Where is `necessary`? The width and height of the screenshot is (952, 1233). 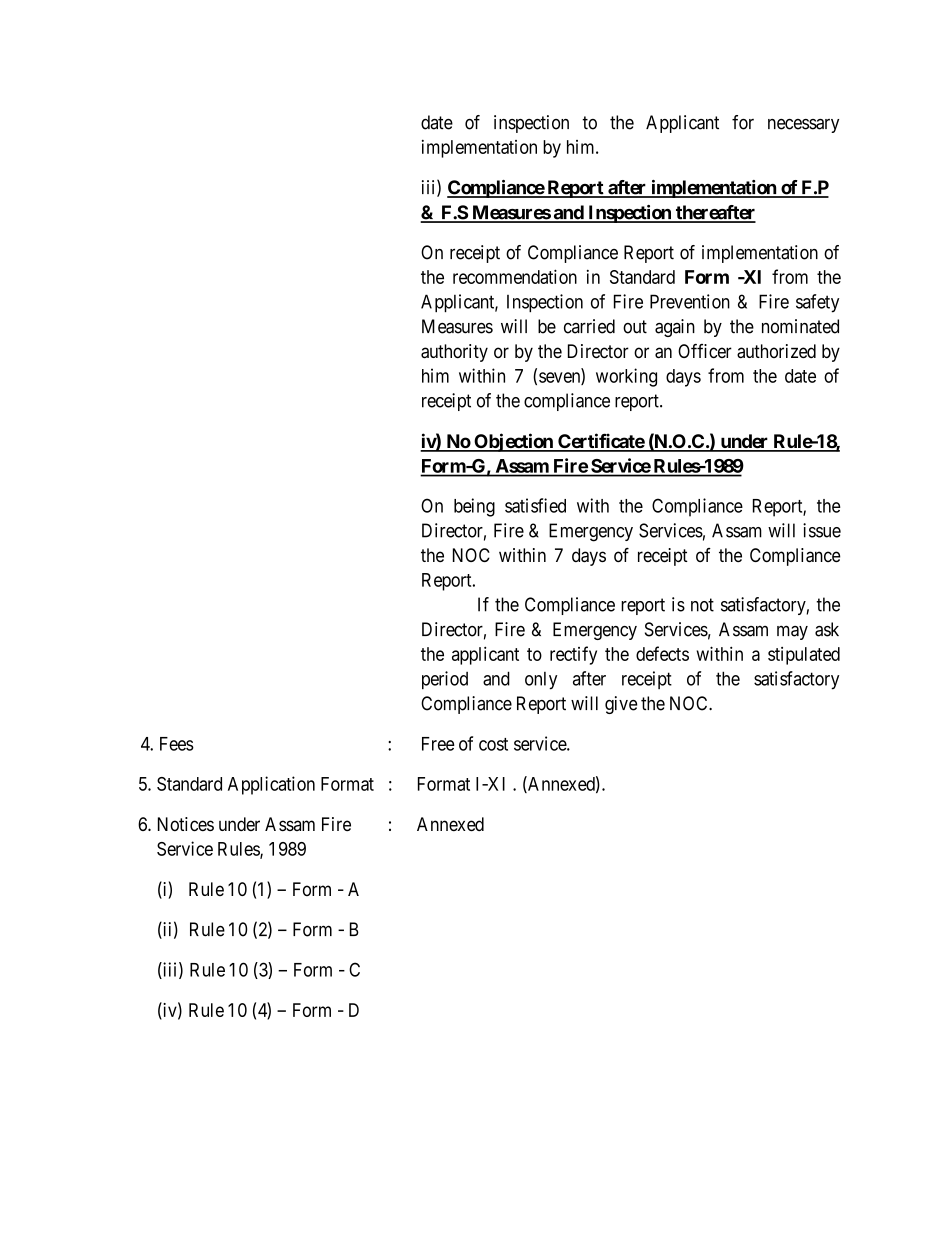
necessary is located at coordinates (803, 126).
